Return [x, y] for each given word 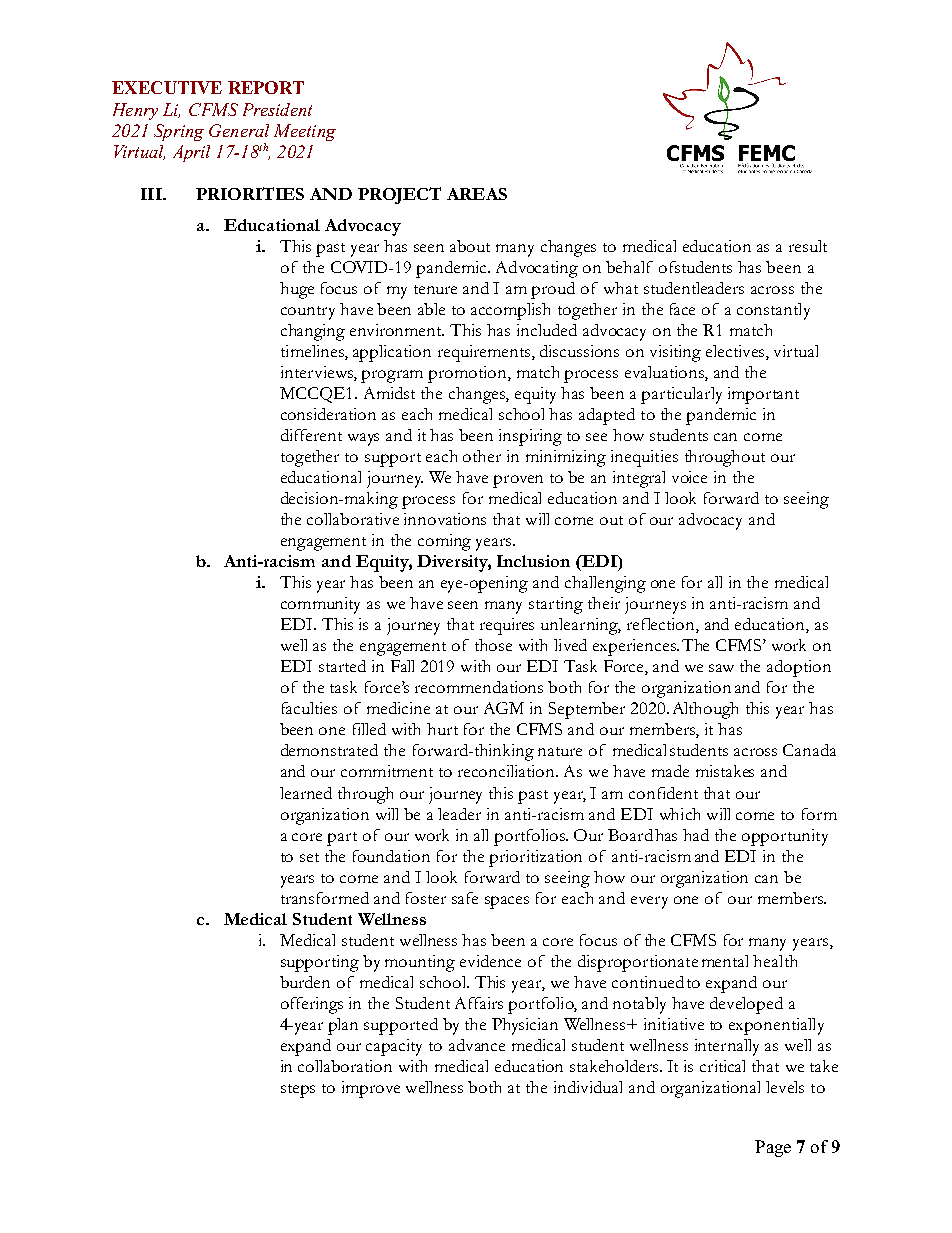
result [808, 246]
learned [306, 793]
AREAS [477, 194]
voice [689, 477]
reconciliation [508, 771]
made [670, 771]
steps [298, 1091]
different [311, 435]
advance [477, 1045]
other [482, 456]
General [239, 130]
